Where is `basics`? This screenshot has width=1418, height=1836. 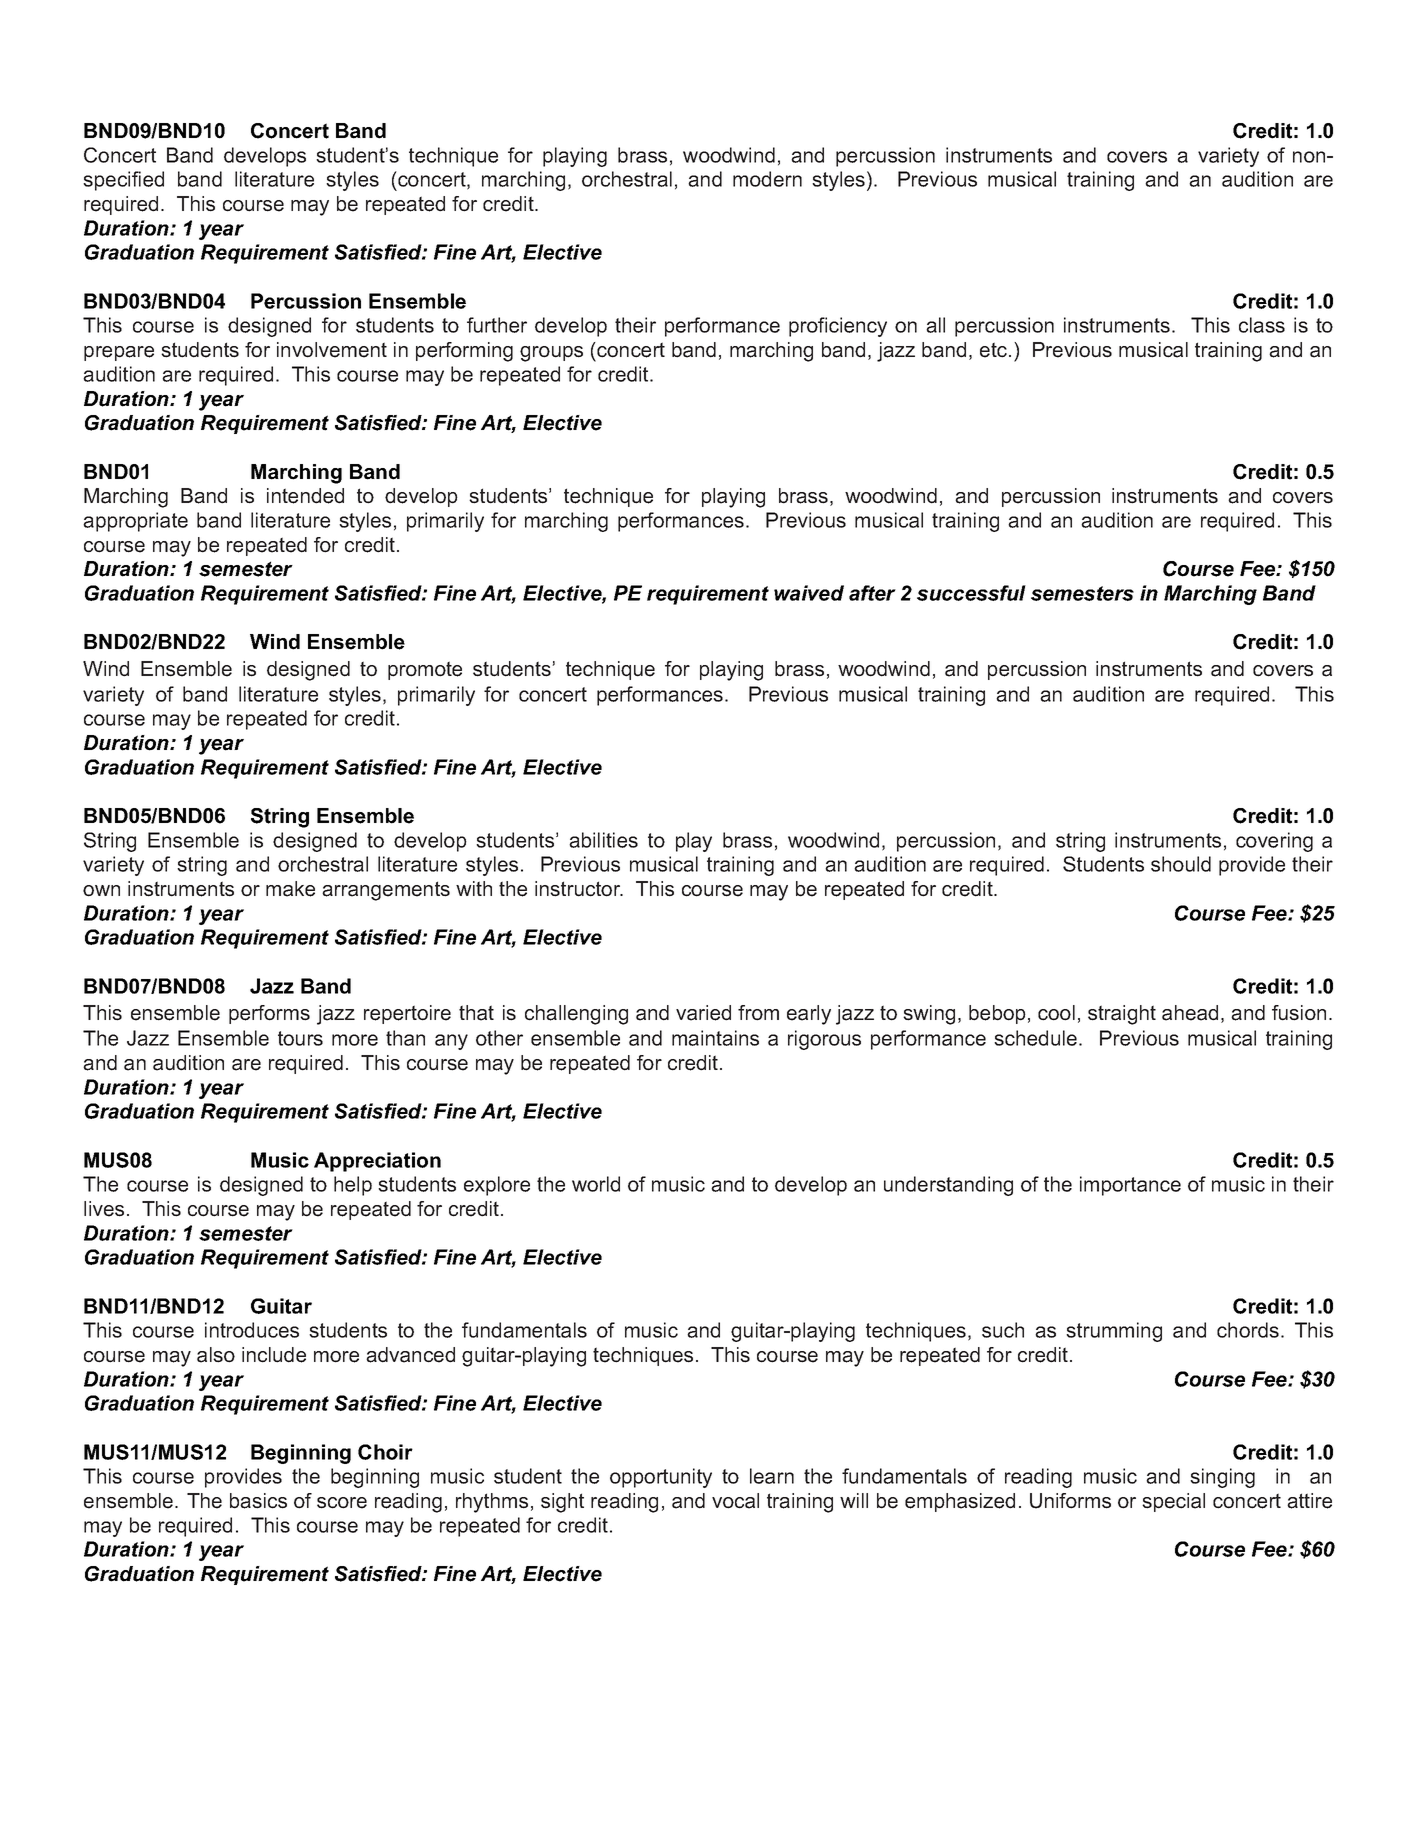
basics is located at coordinates (258, 1501).
